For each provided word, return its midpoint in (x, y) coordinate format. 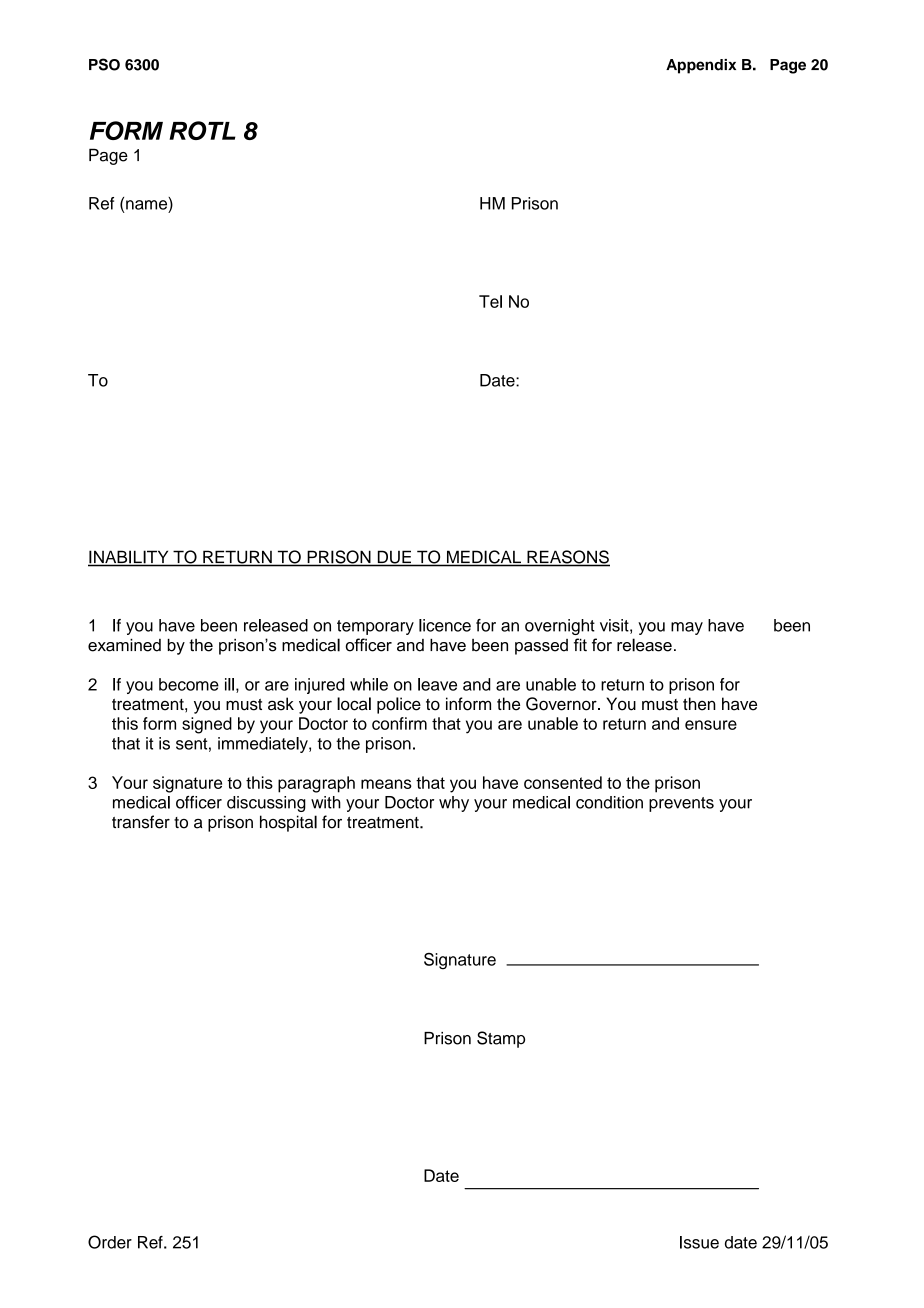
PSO (104, 64)
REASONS (567, 558)
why (454, 804)
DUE (394, 558)
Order (110, 1242)
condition (609, 802)
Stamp (501, 1039)
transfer (141, 822)
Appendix (701, 66)
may (687, 628)
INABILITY (129, 558)
